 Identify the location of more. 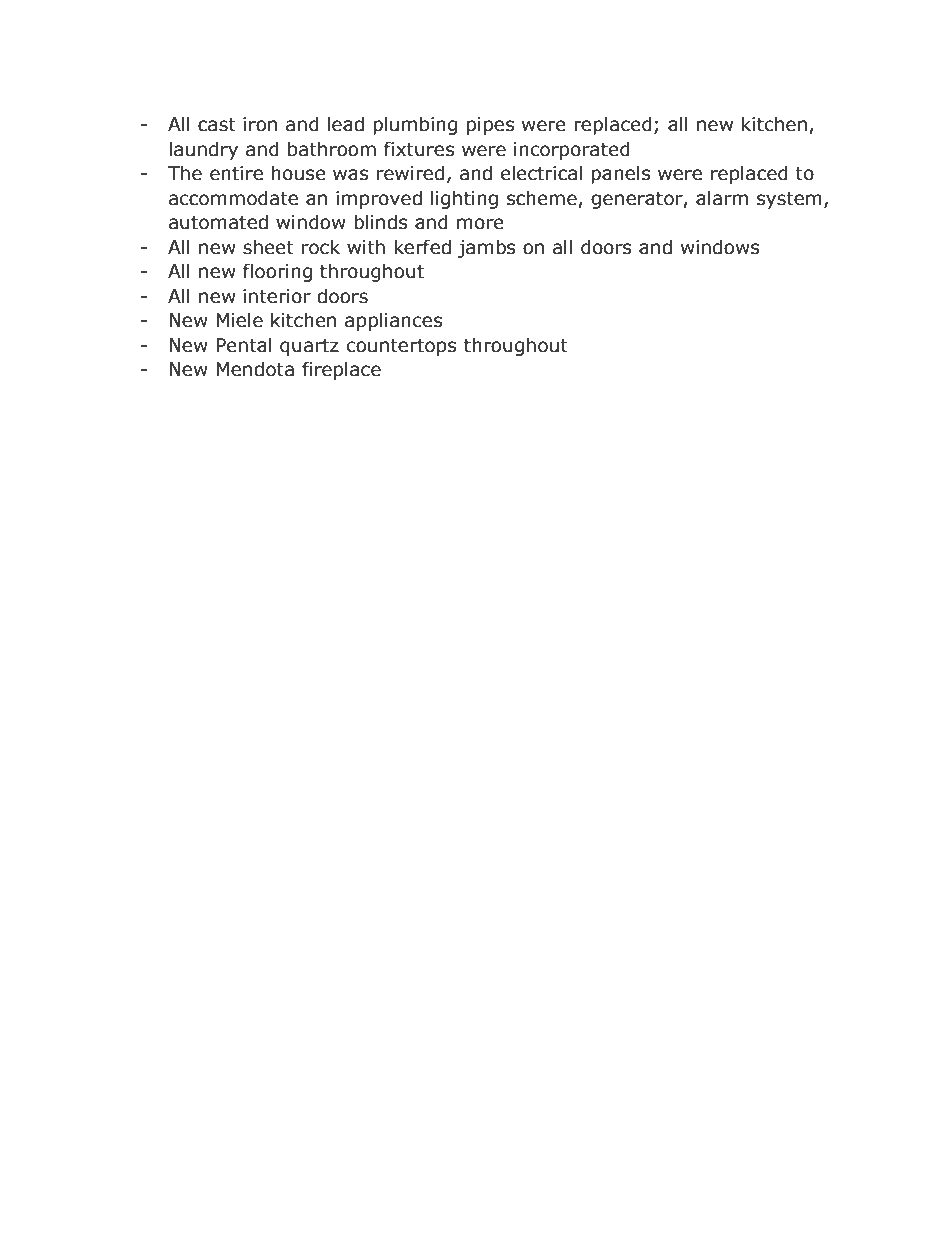
(480, 224).
